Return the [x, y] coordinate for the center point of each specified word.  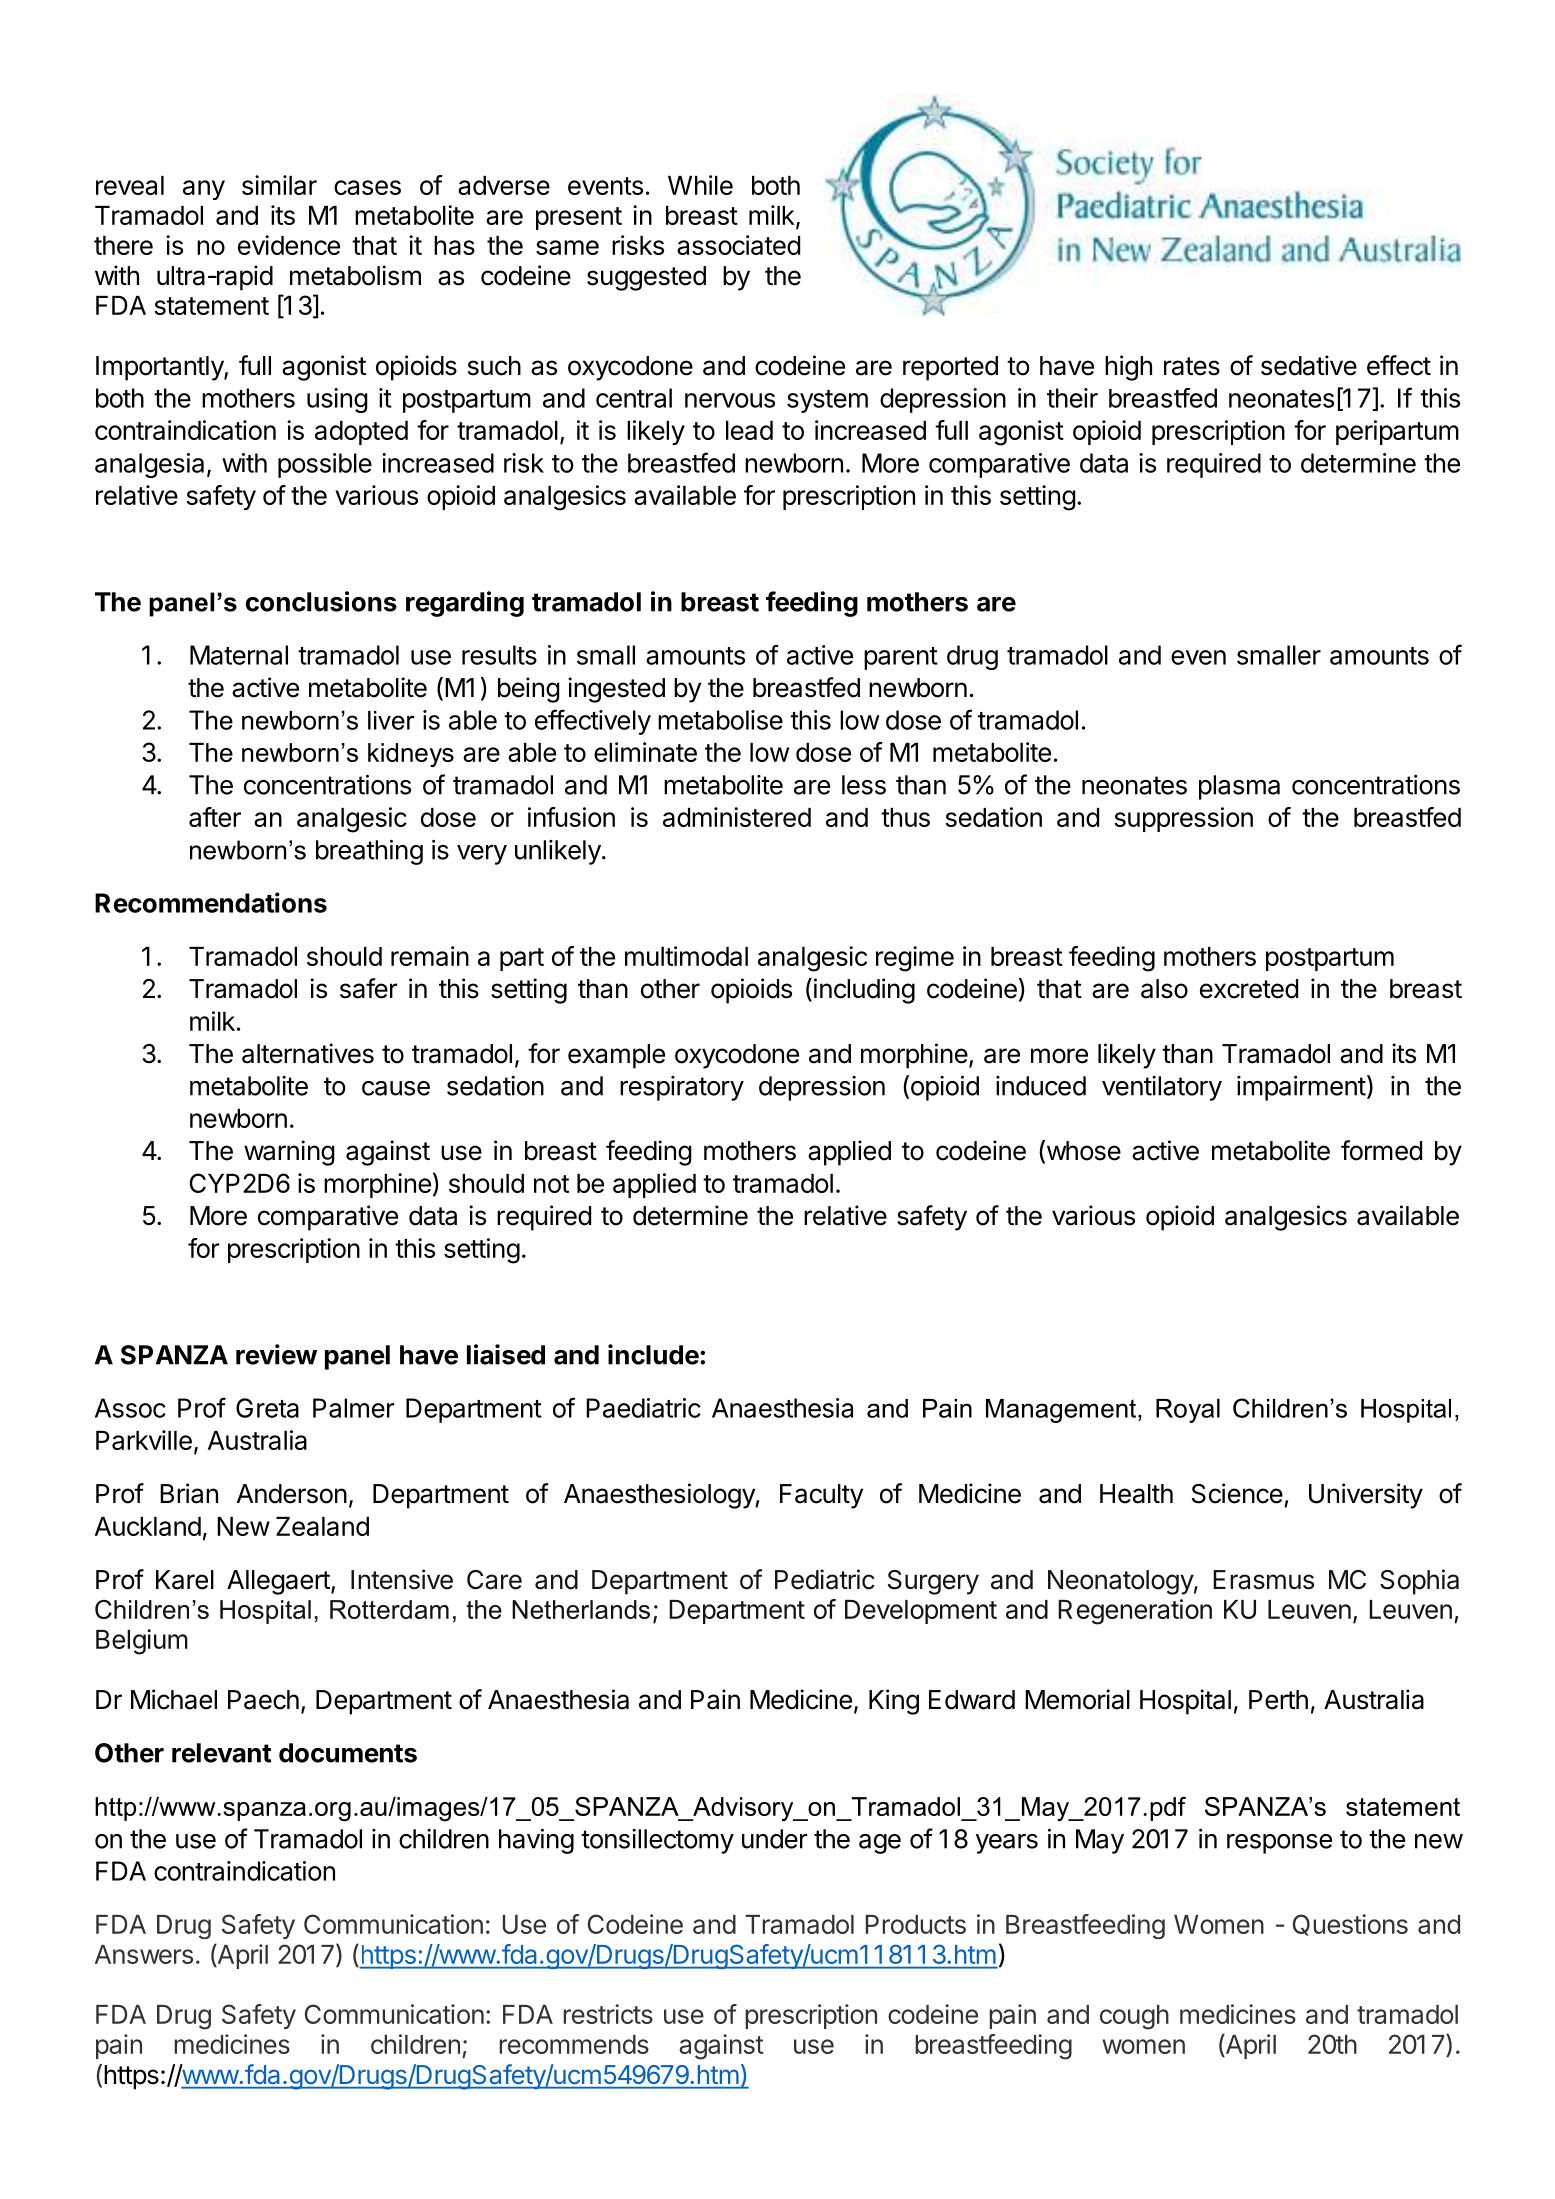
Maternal [239, 655]
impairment [1301, 1088]
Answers [144, 1954]
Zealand [322, 1526]
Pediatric [825, 1579]
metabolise [720, 720]
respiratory [682, 1088]
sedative [1309, 365]
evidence [289, 245]
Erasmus [1263, 1580]
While [700, 185]
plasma [1239, 787]
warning [289, 1153]
